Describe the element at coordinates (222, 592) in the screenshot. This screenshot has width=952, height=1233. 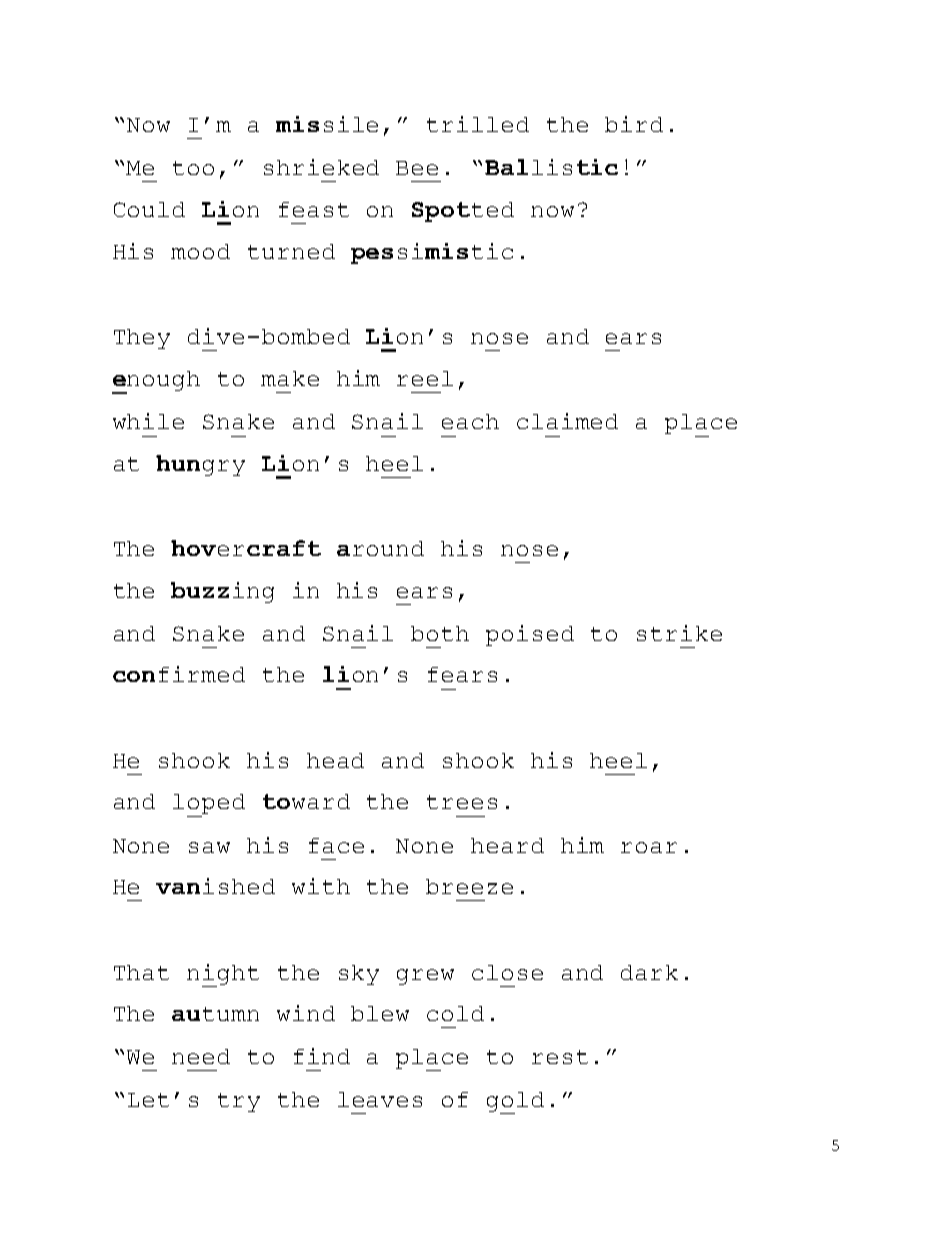
I see `buzzing` at that location.
